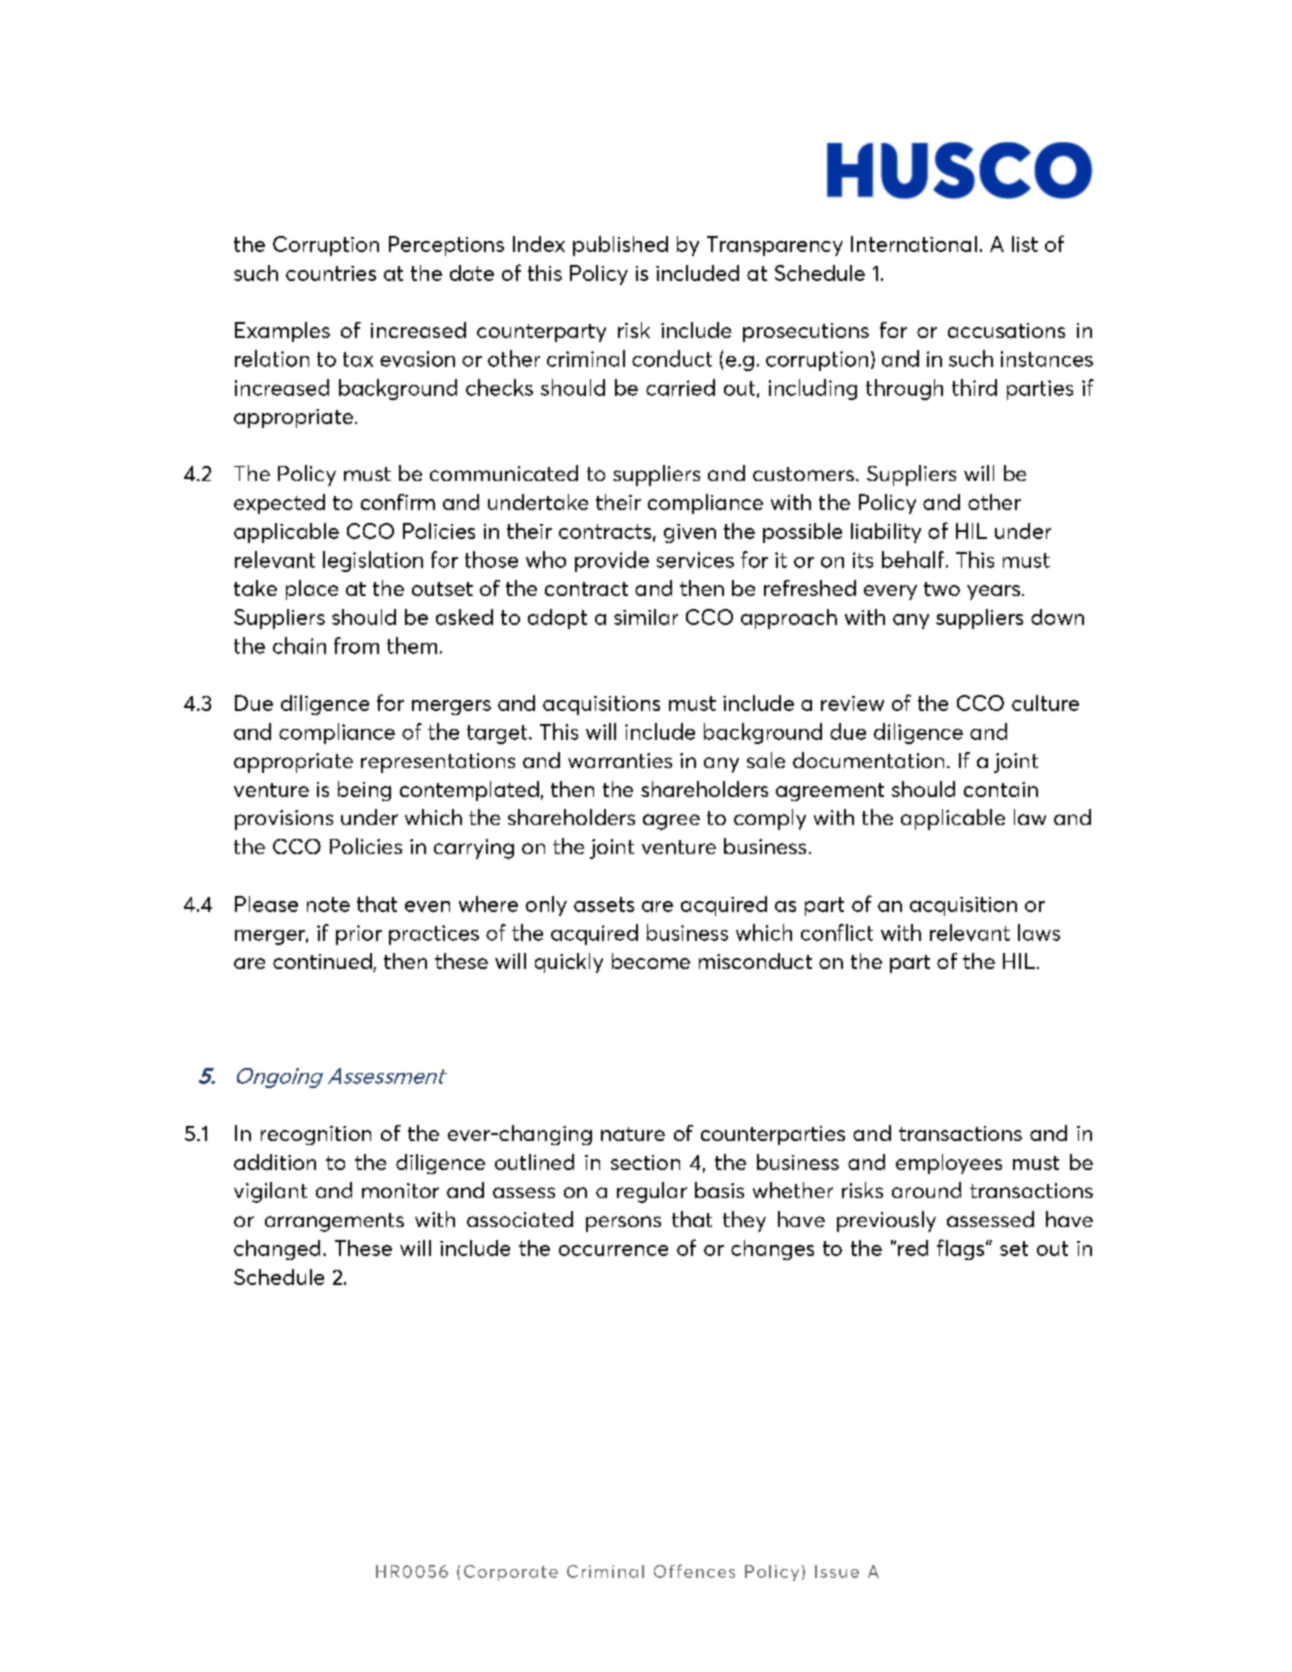 Image resolution: width=1292 pixels, height=1672 pixels. What do you see at coordinates (511, 1573) in the screenshot?
I see `Corporate` at bounding box center [511, 1573].
